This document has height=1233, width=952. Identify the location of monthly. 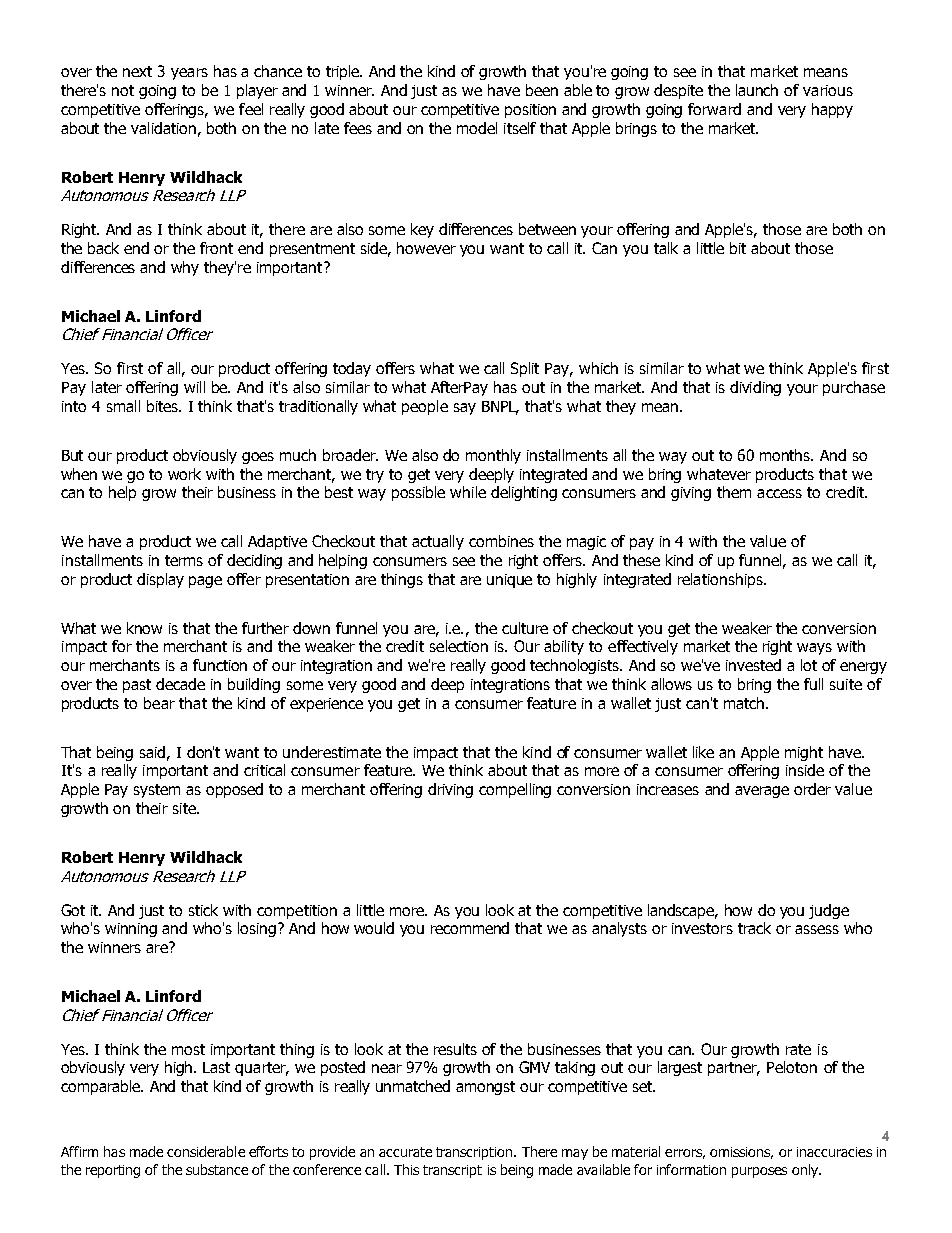
(493, 456).
